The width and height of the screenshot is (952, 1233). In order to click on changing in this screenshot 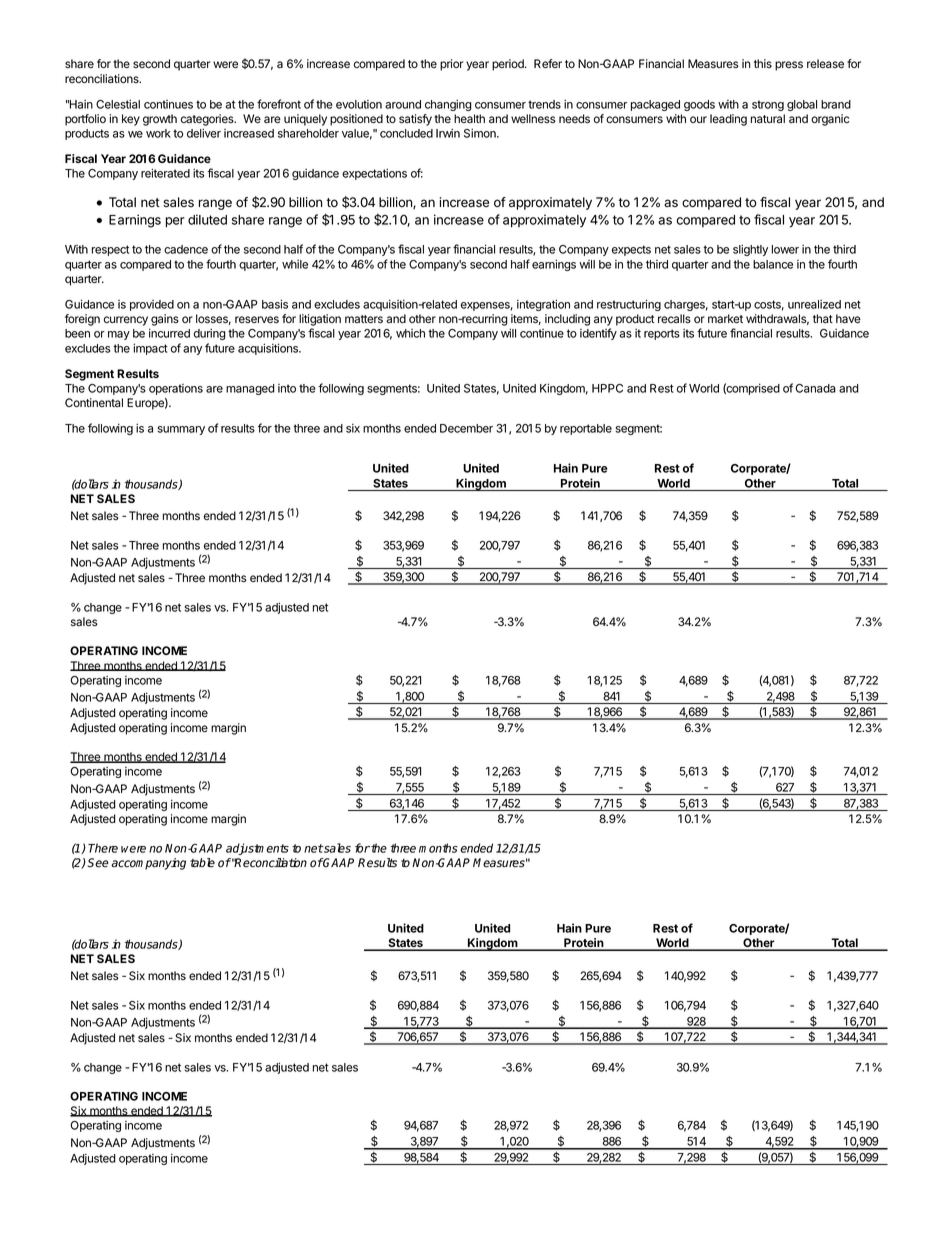, I will do `click(448, 105)`.
